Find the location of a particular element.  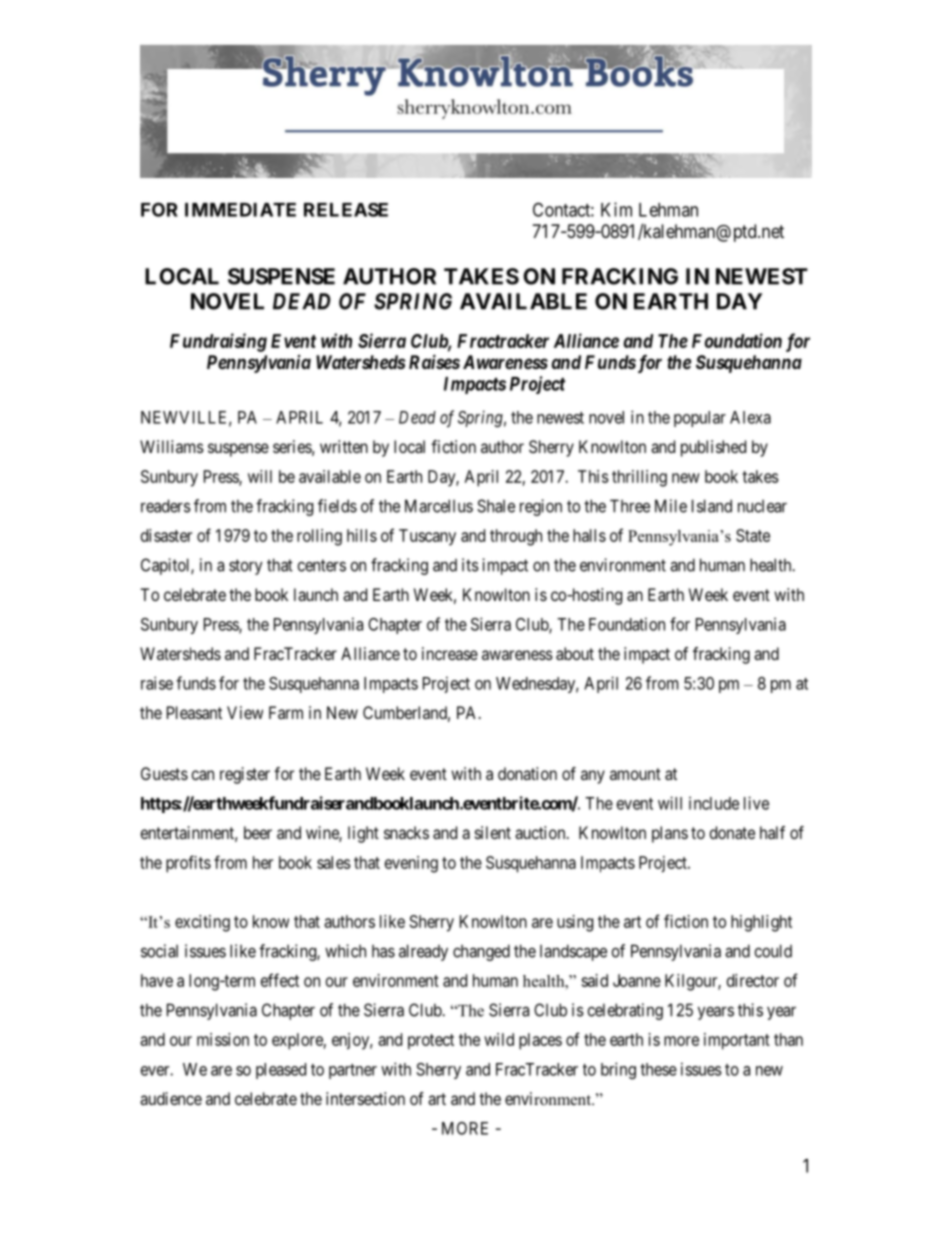

wild is located at coordinates (499, 1039).
